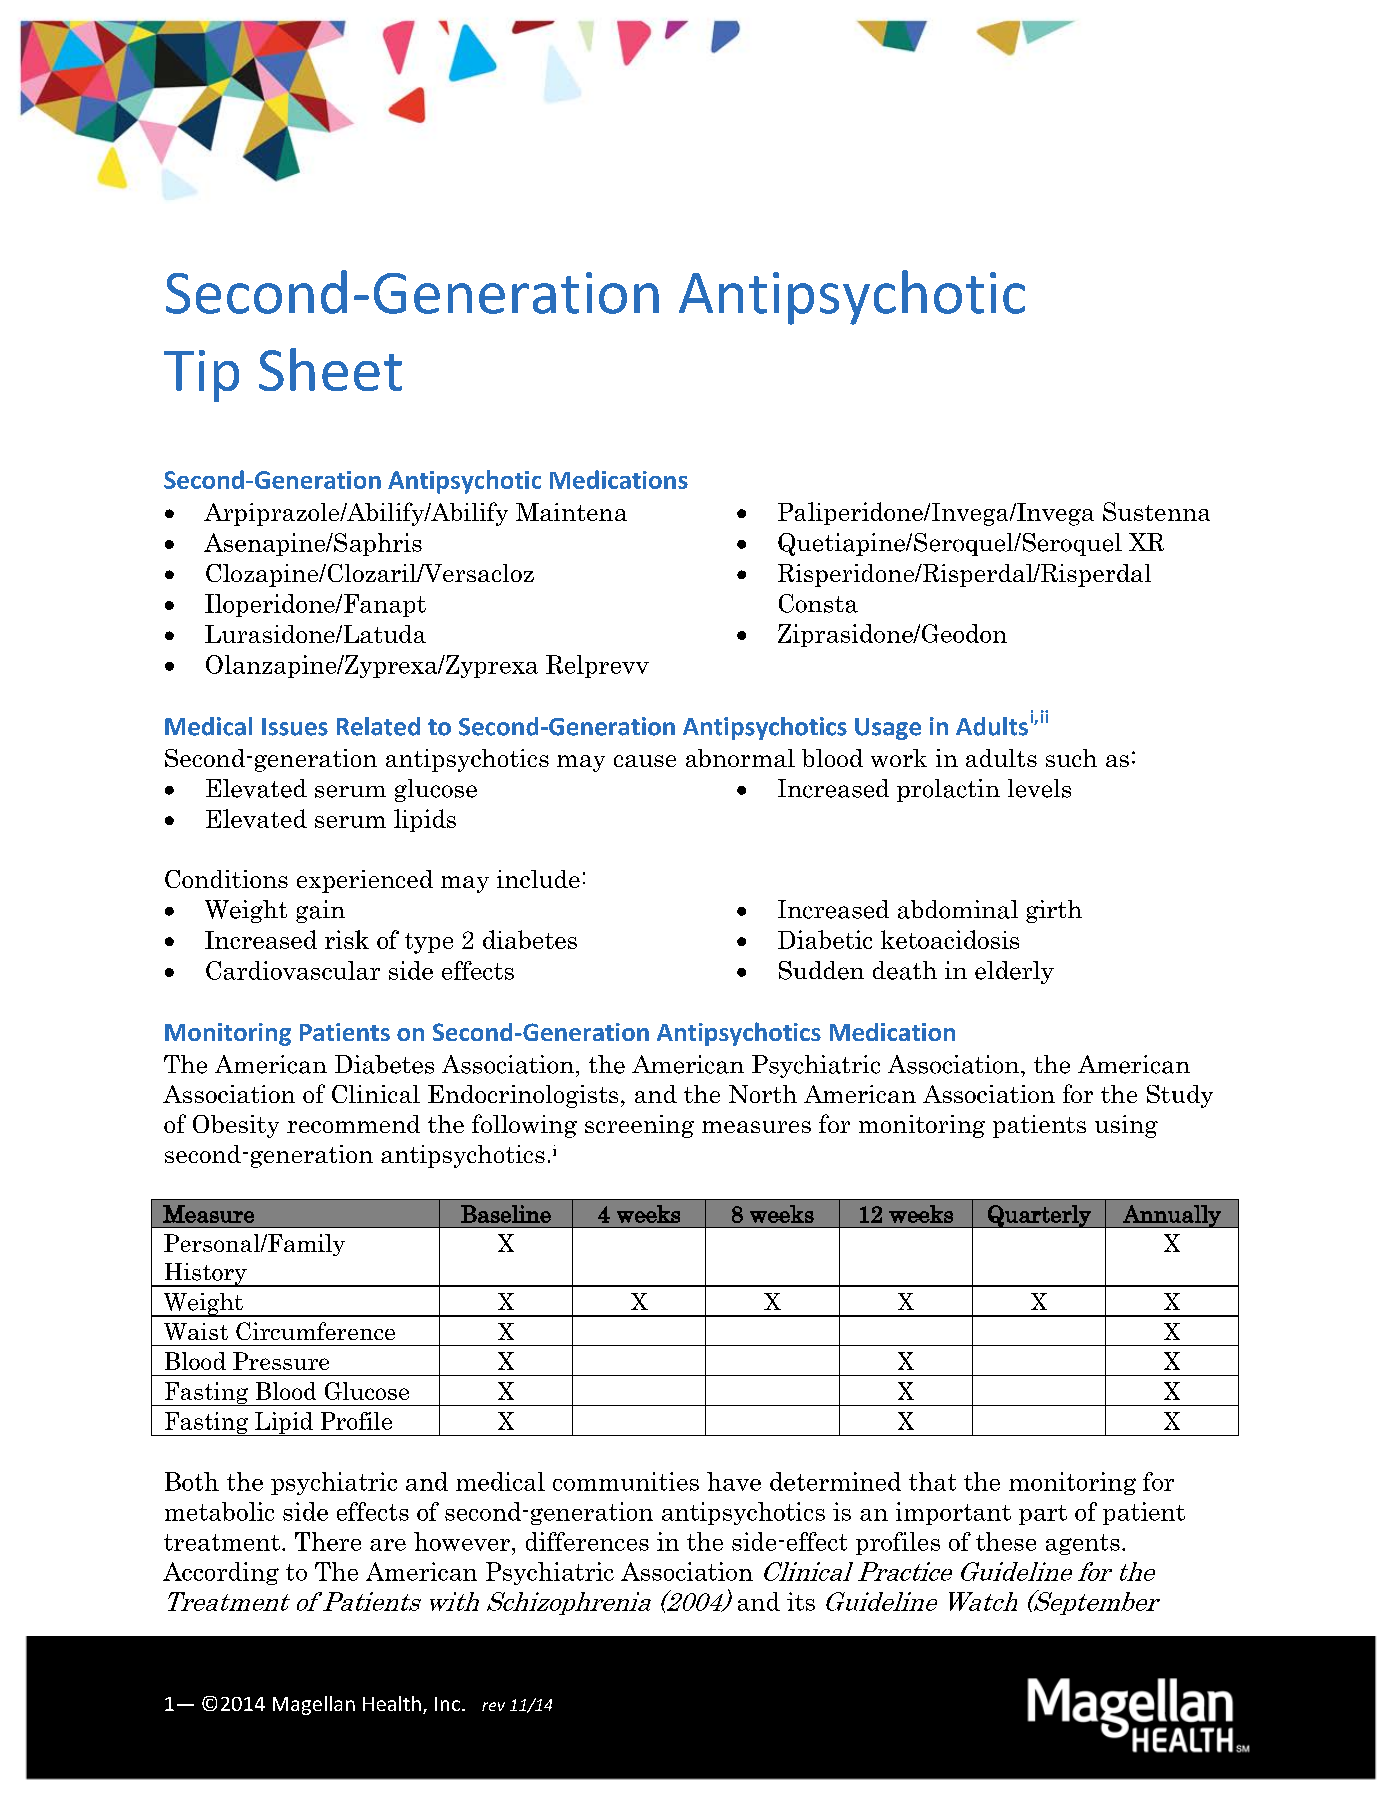 The image size is (1390, 1799). I want to click on its, so click(801, 1601).
